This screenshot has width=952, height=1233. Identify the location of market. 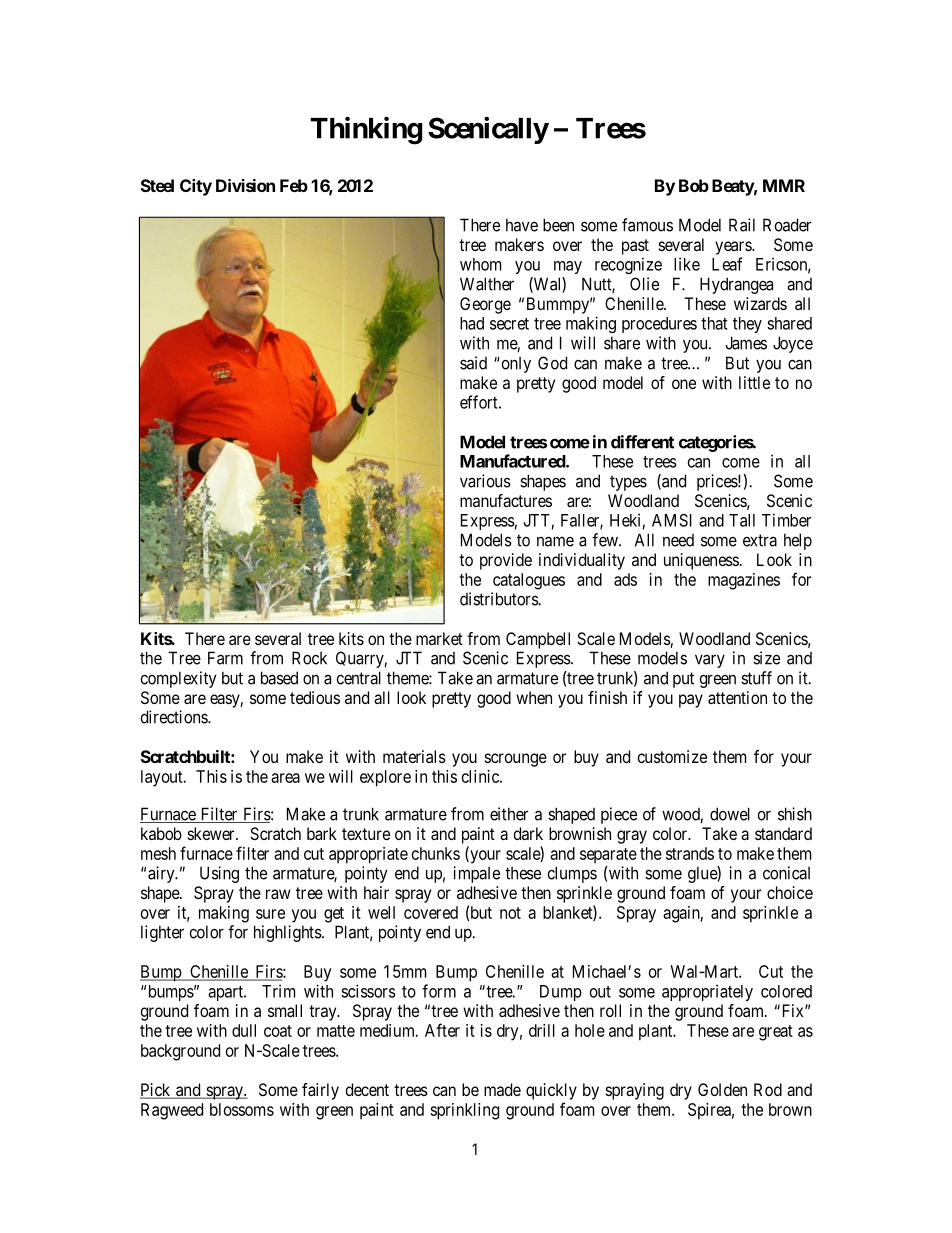
(439, 638).
